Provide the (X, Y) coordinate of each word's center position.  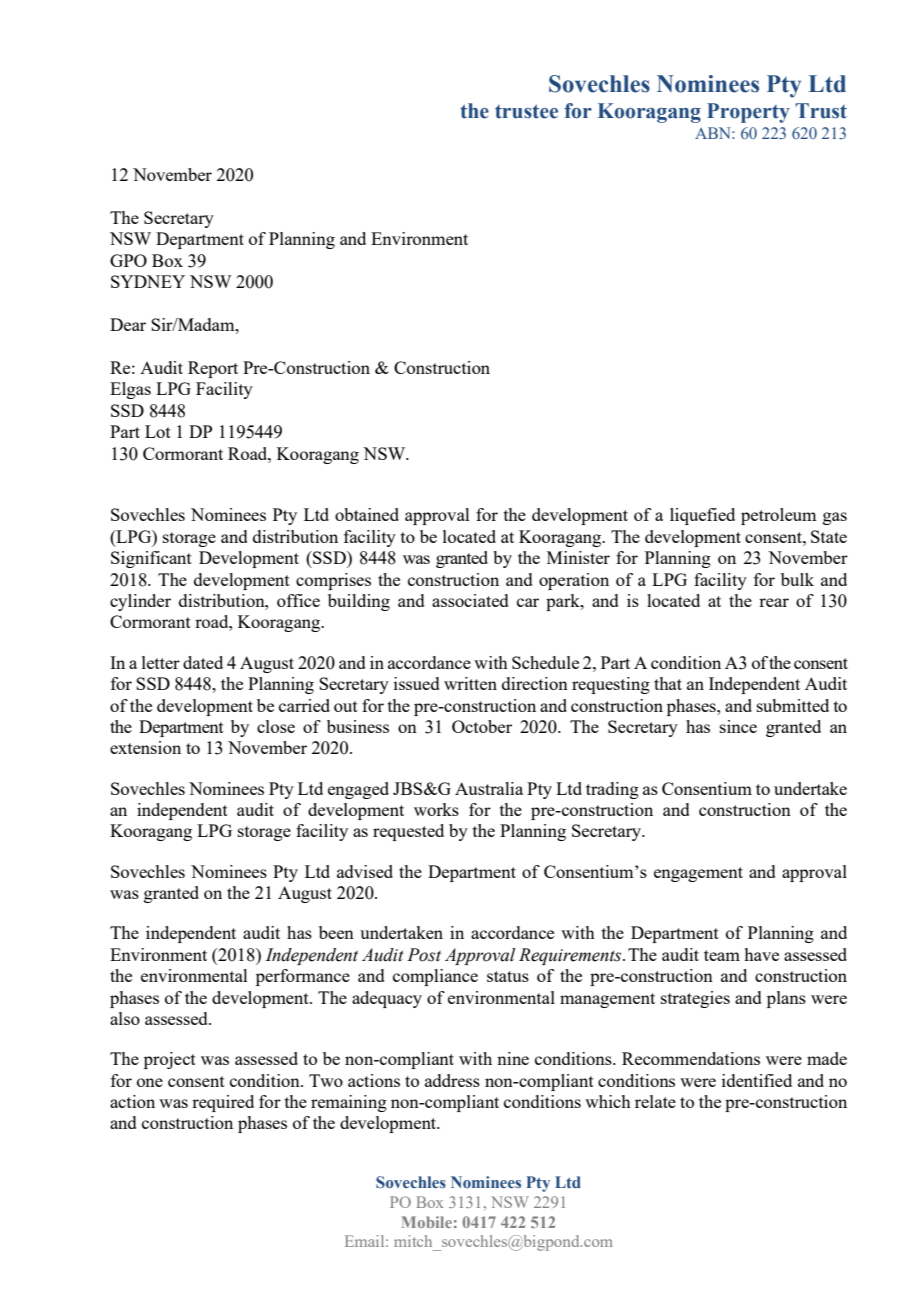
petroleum (778, 516)
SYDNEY (148, 281)
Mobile (427, 1222)
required (223, 1103)
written (470, 683)
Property (748, 113)
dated (203, 662)
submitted (793, 705)
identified (757, 1080)
